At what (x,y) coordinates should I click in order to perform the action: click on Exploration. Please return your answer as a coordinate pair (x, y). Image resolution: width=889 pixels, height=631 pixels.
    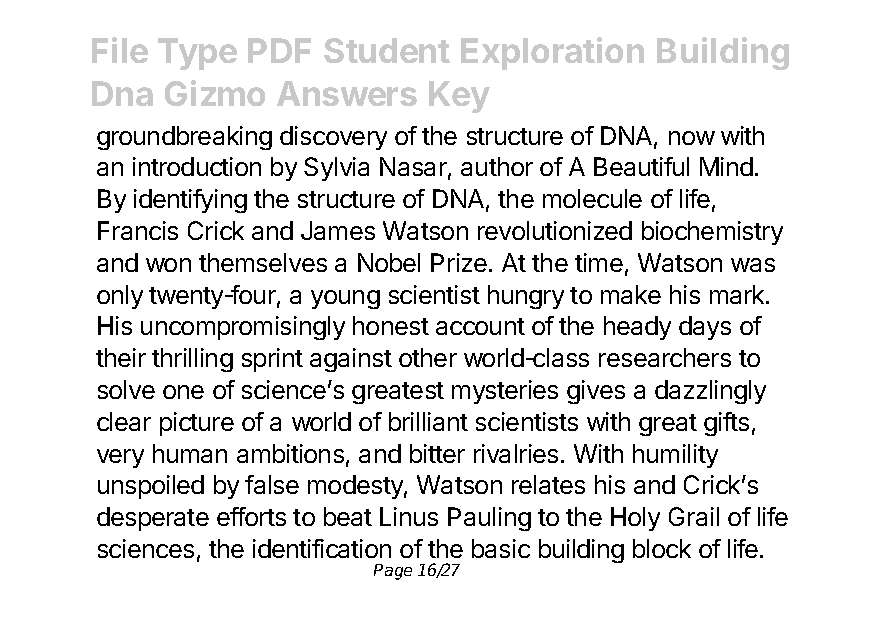
    Looking at the image, I should click on (552, 53).
